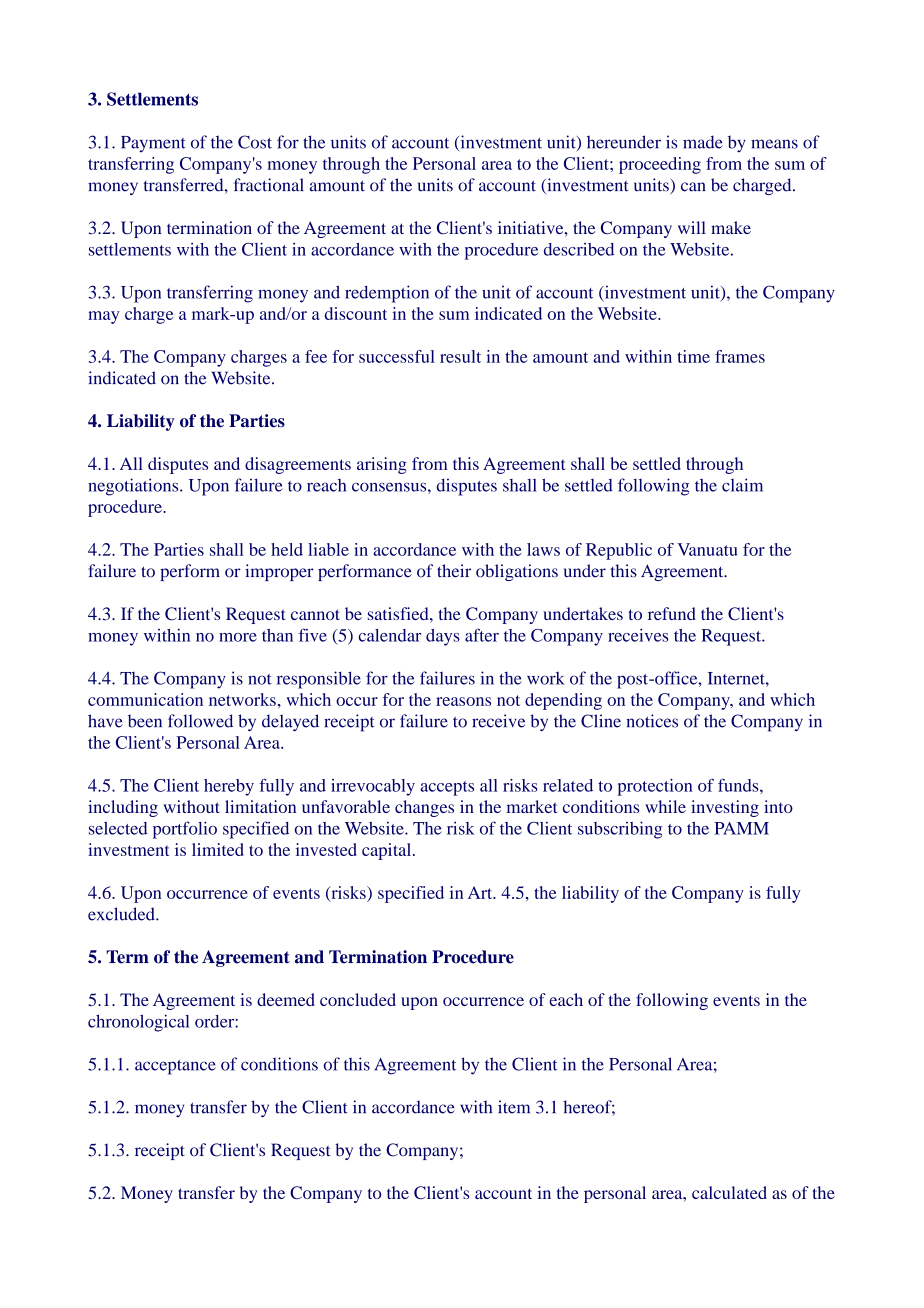 Image resolution: width=924 pixels, height=1308 pixels. Describe the element at coordinates (229, 787) in the page. I see `hereby` at that location.
